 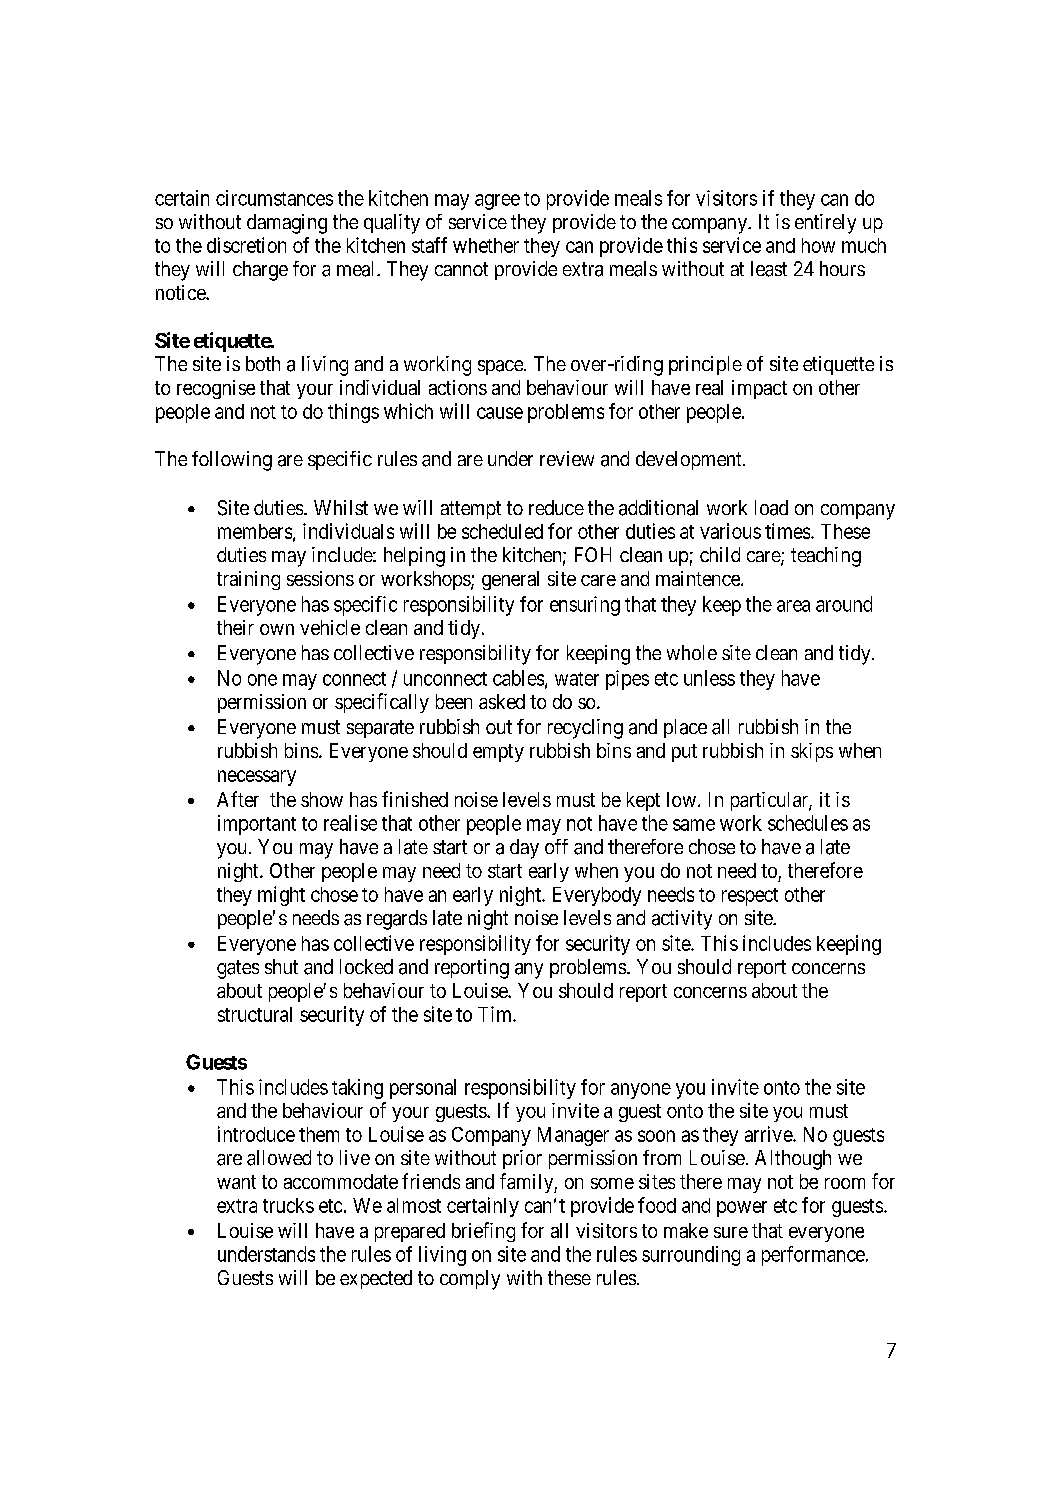 I want to click on reduce, so click(x=556, y=507).
